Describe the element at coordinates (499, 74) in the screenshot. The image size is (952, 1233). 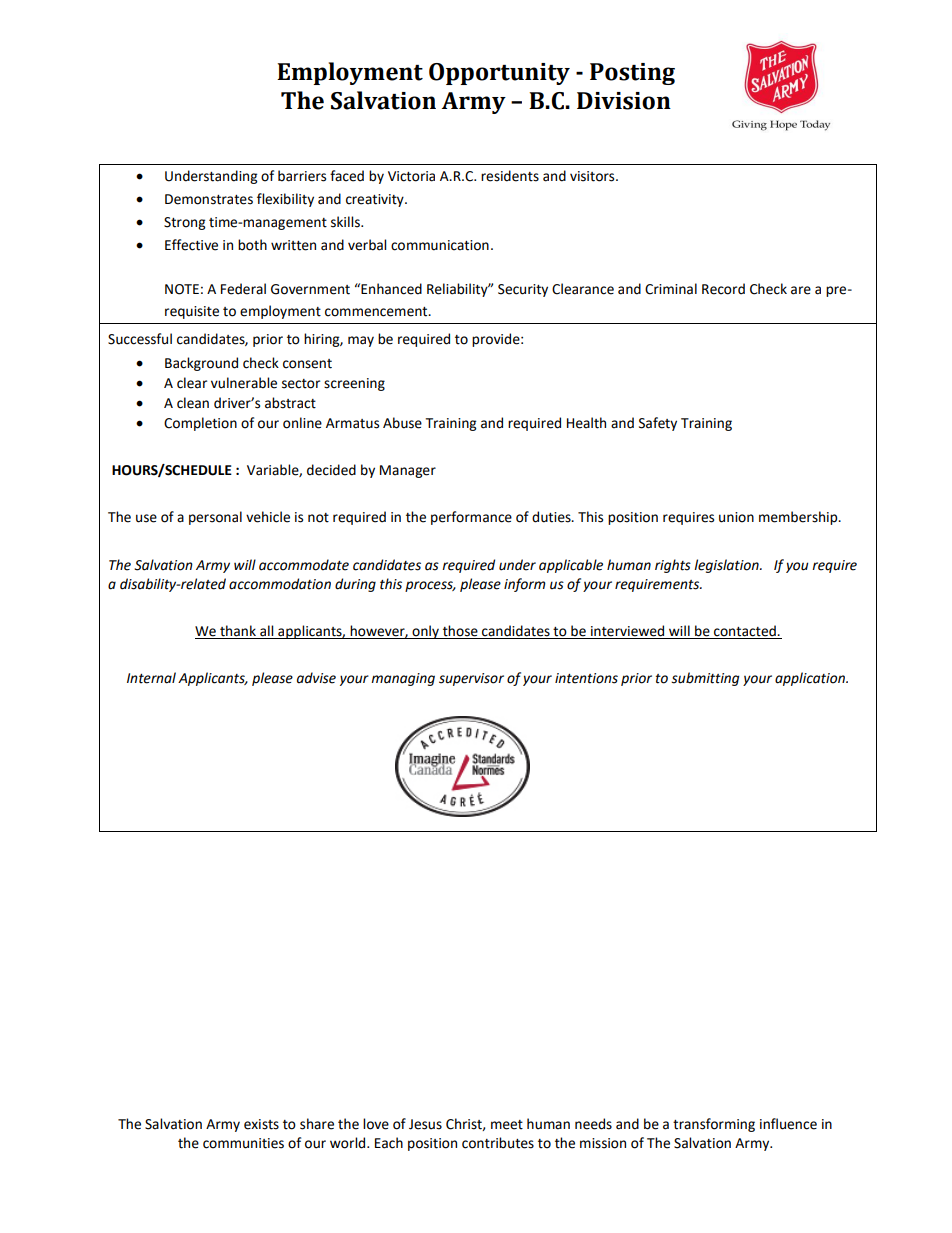
I see `Opportunity` at that location.
